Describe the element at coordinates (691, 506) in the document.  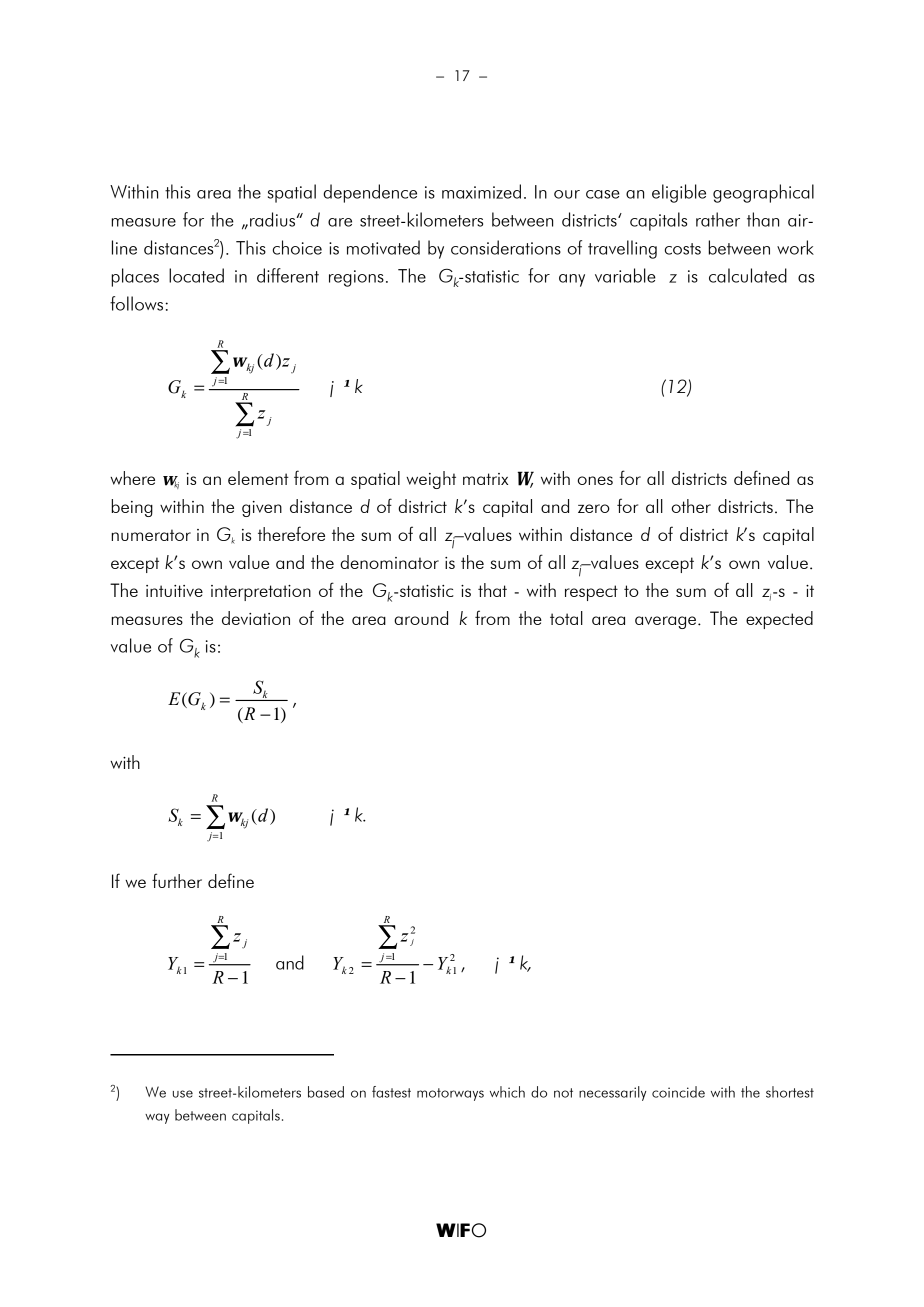
I see `other` at that location.
